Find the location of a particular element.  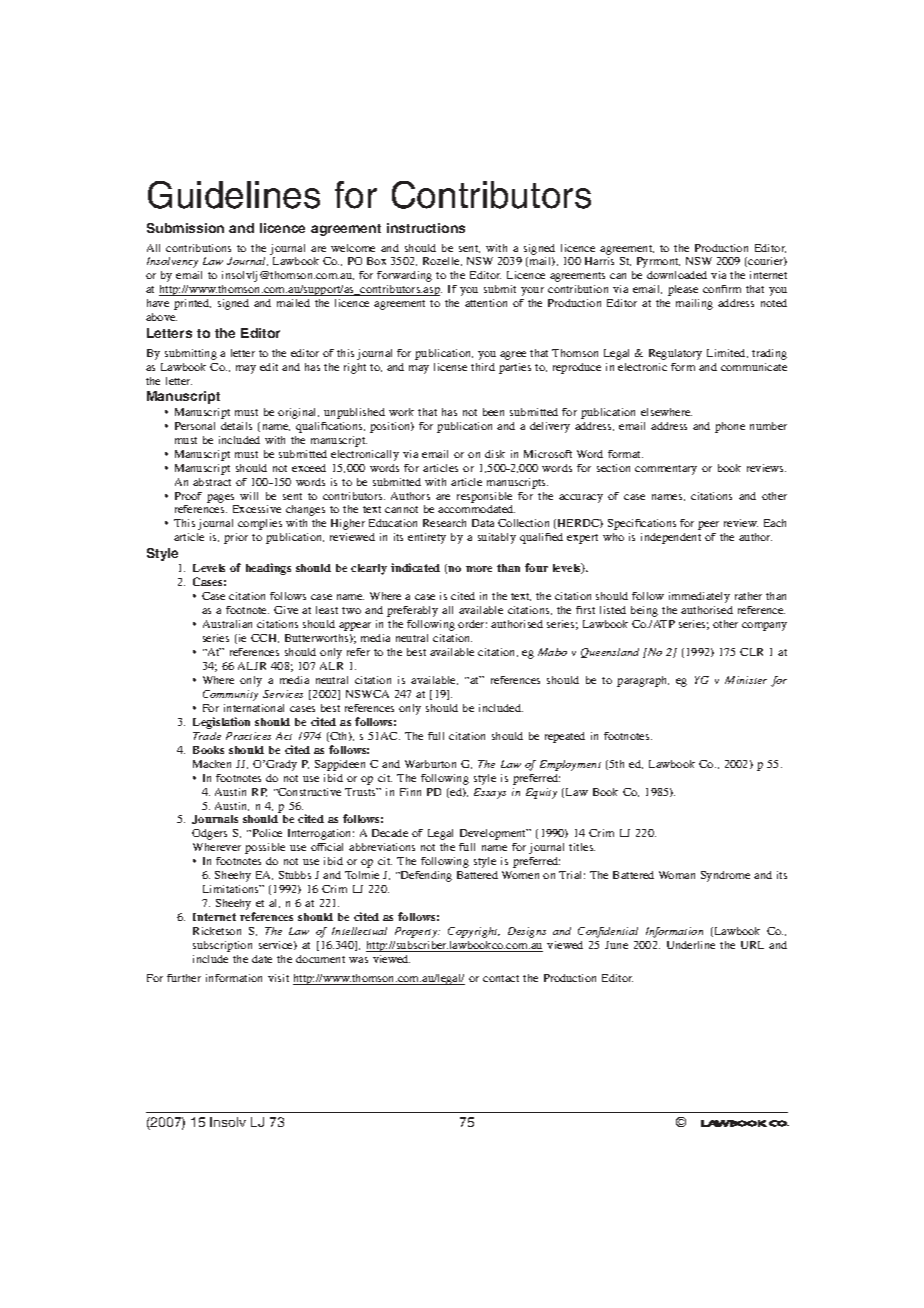

subscription is located at coordinates (222, 946).
